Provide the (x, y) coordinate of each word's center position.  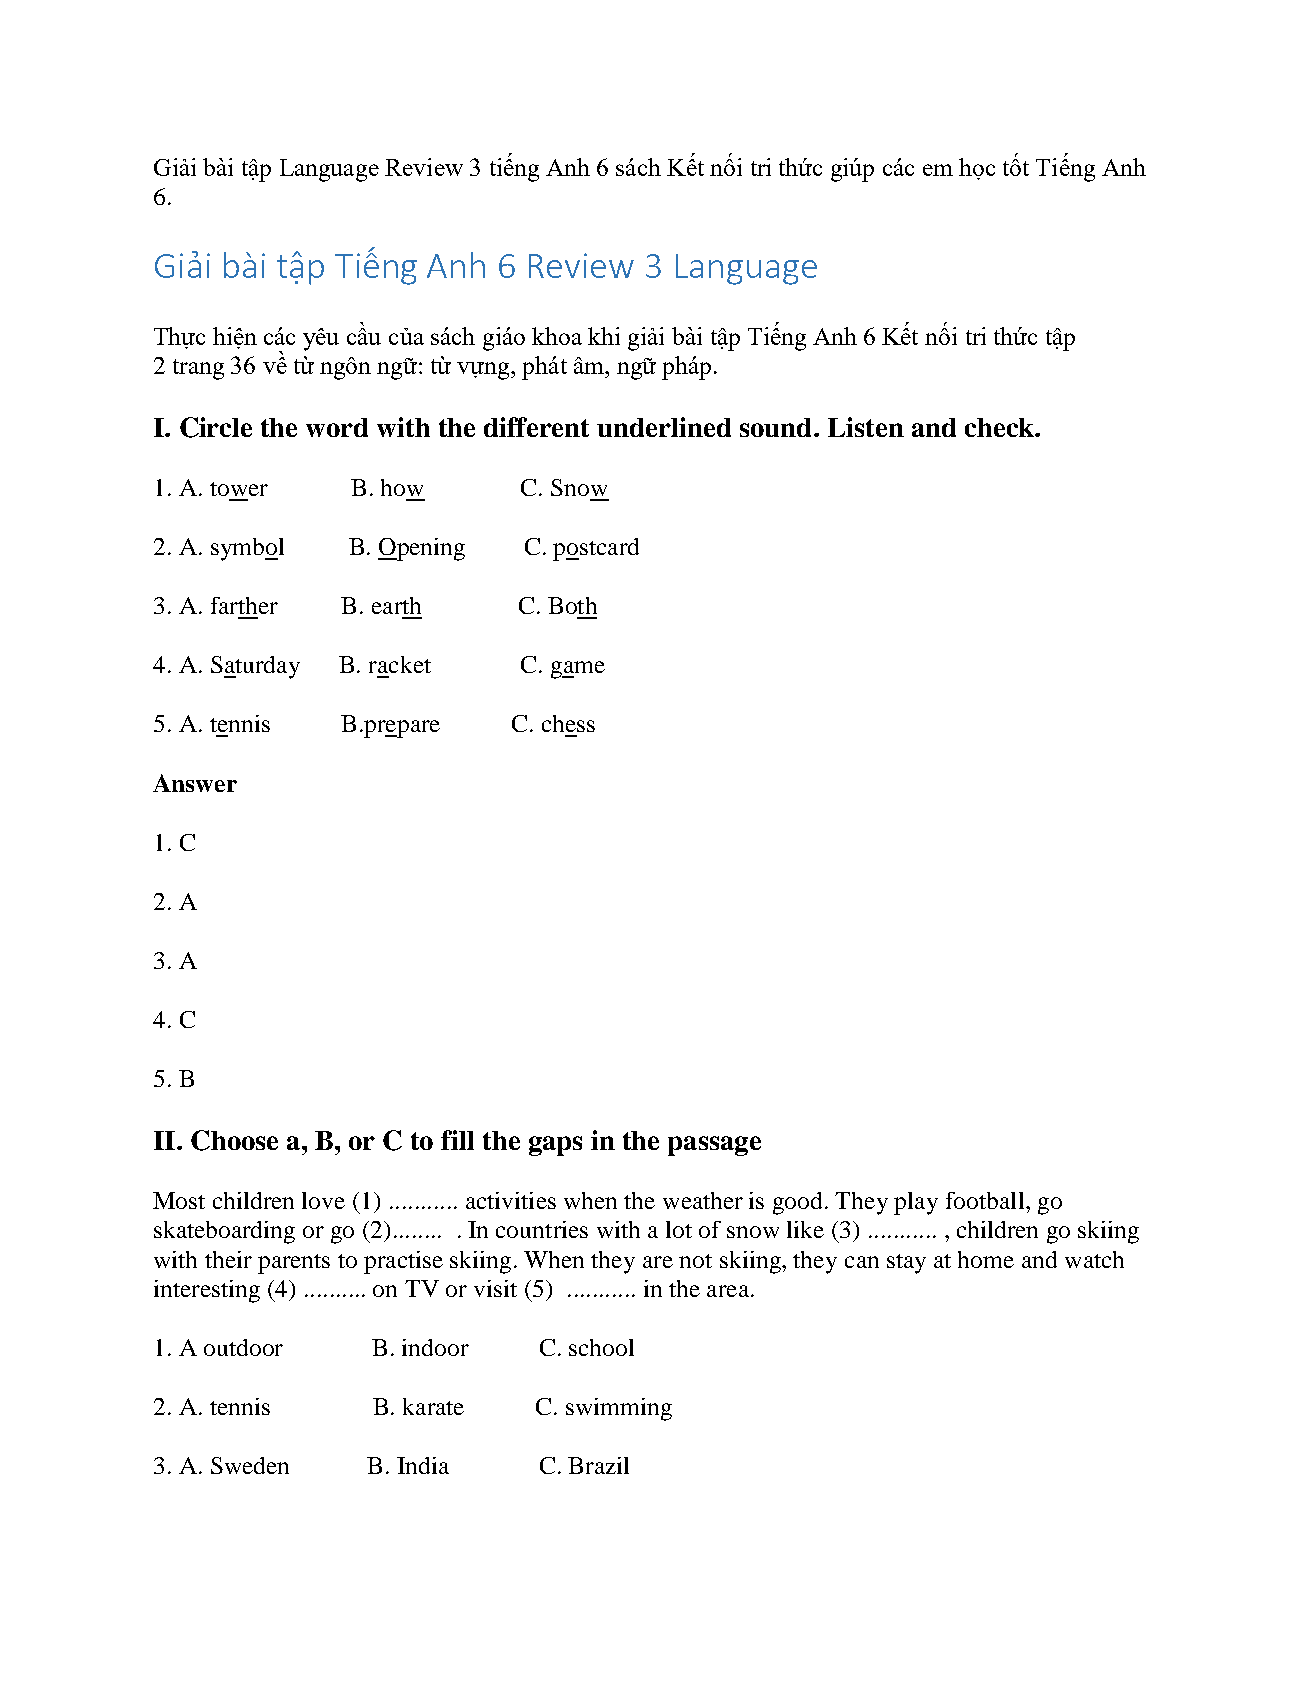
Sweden (250, 1465)
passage (714, 1146)
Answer (195, 783)
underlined (664, 427)
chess (568, 723)
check (1000, 427)
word (337, 427)
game (578, 670)
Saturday (255, 667)
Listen (866, 427)
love (323, 1200)
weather (703, 1200)
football (986, 1200)
